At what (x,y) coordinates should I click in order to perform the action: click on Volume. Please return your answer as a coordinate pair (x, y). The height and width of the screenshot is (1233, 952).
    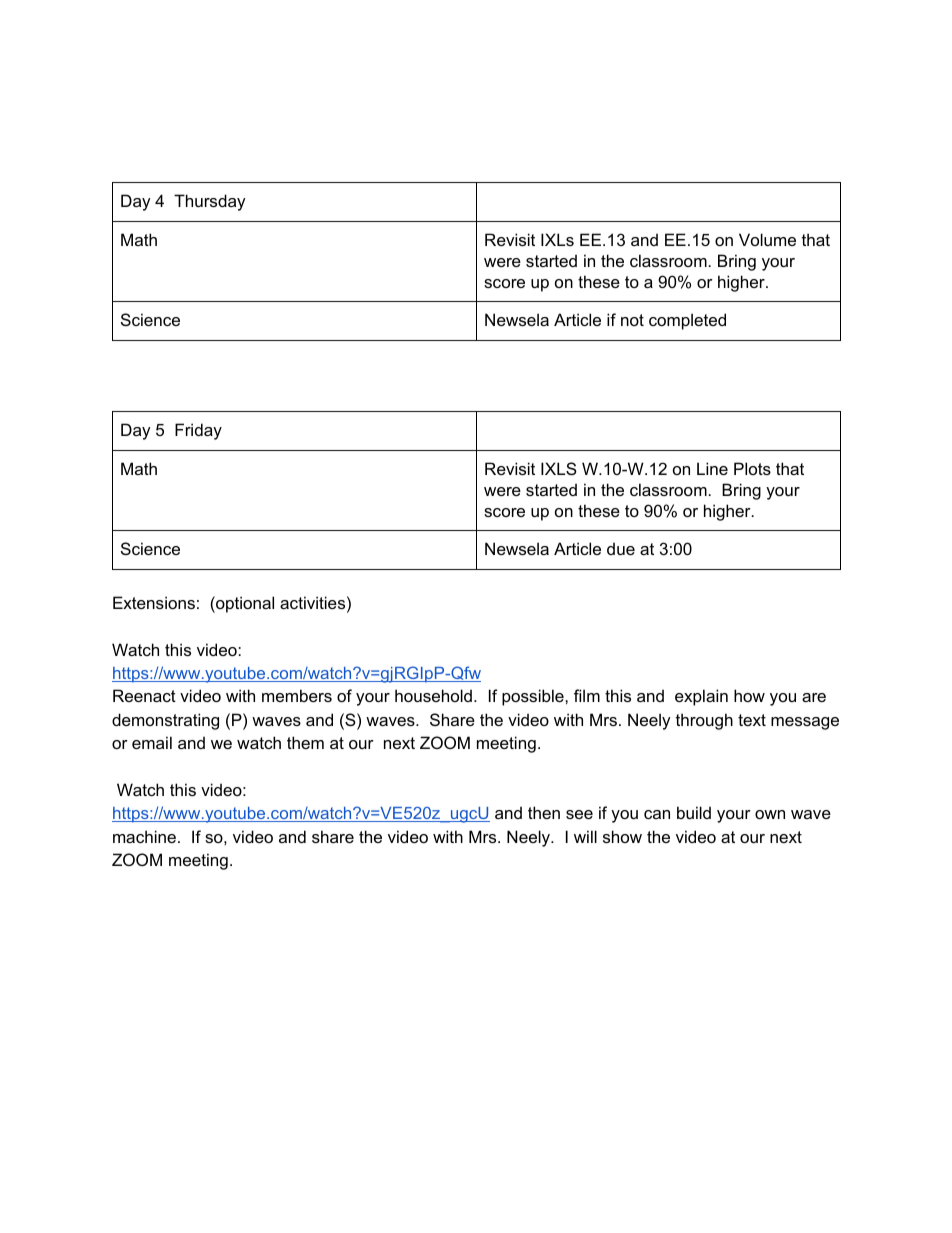
    Looking at the image, I should click on (767, 239).
